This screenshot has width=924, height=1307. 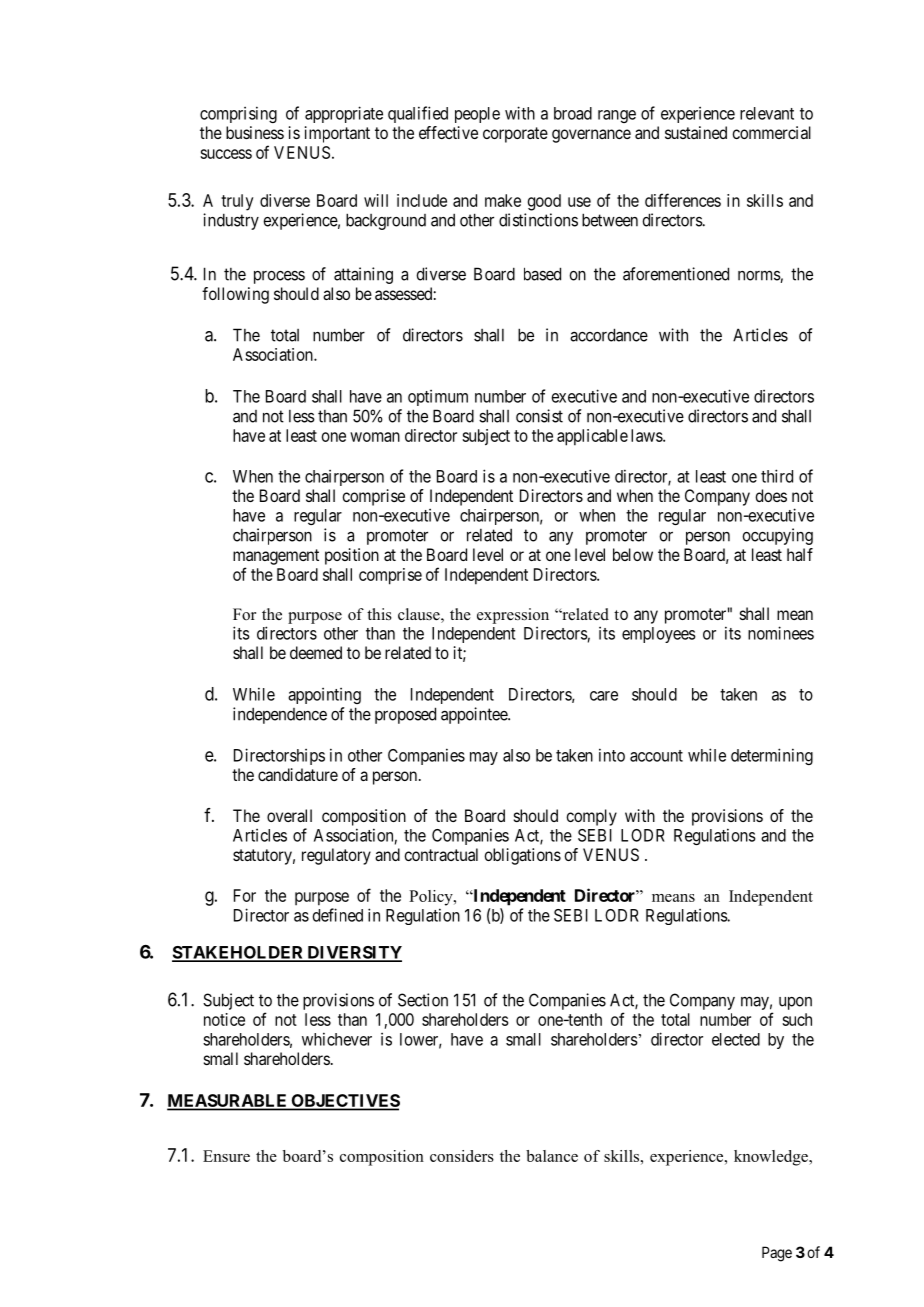 I want to click on management, so click(x=276, y=557).
